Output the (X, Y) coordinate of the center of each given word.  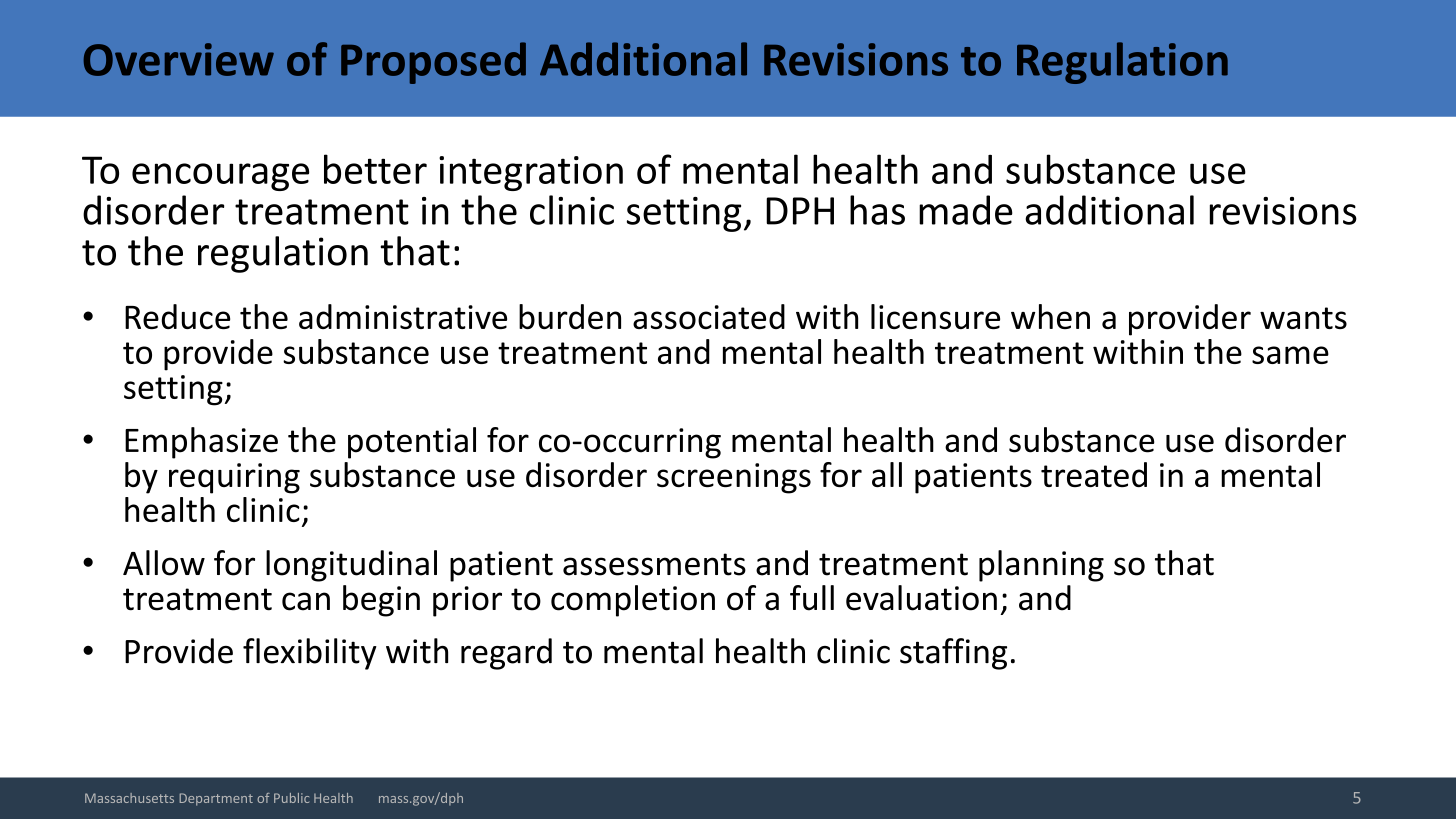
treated (1094, 474)
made (966, 210)
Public (291, 798)
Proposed (433, 63)
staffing (953, 654)
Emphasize (201, 443)
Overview (179, 59)
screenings (734, 478)
